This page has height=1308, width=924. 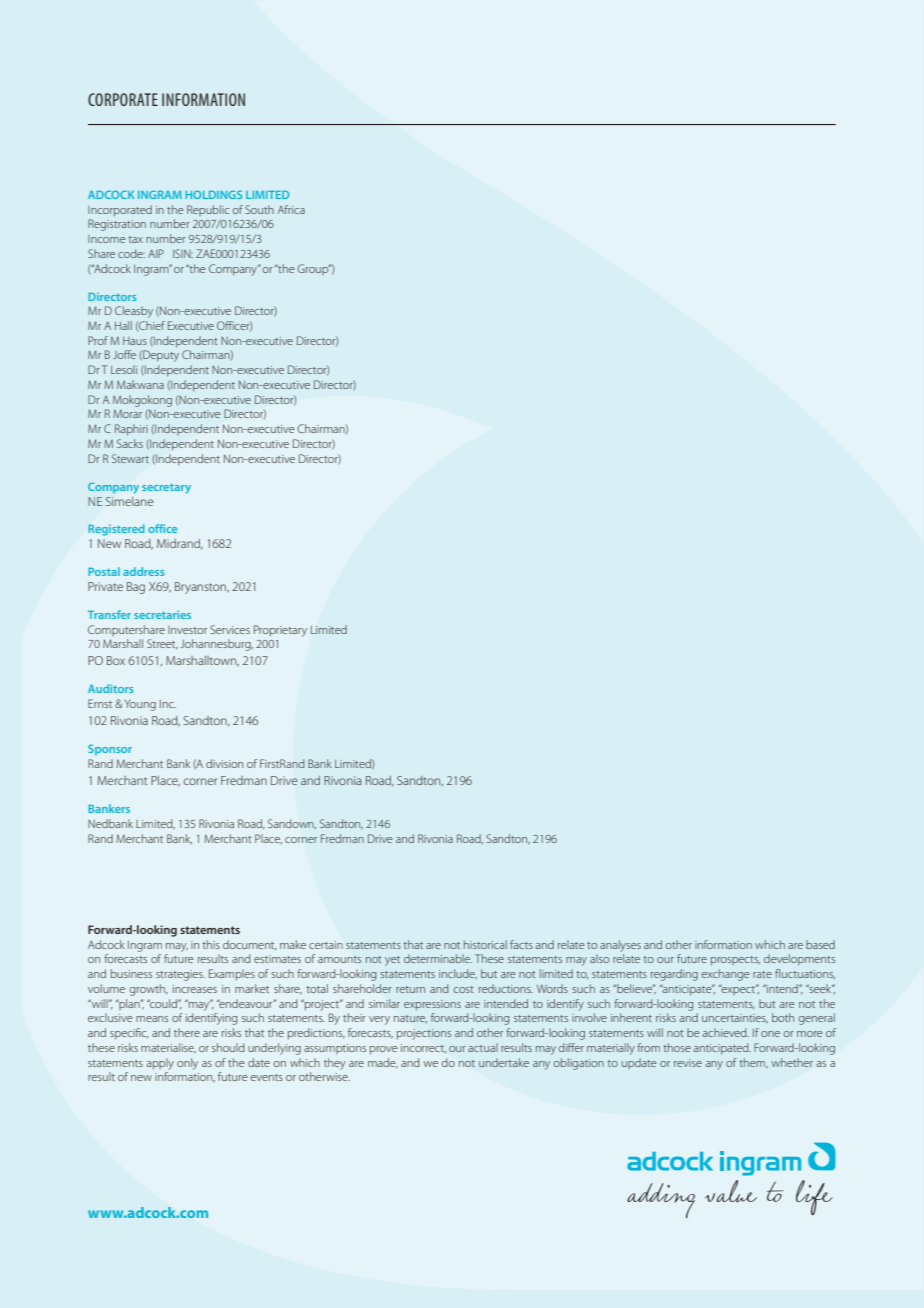 What do you see at coordinates (291, 209) in the page?
I see `Africa` at bounding box center [291, 209].
